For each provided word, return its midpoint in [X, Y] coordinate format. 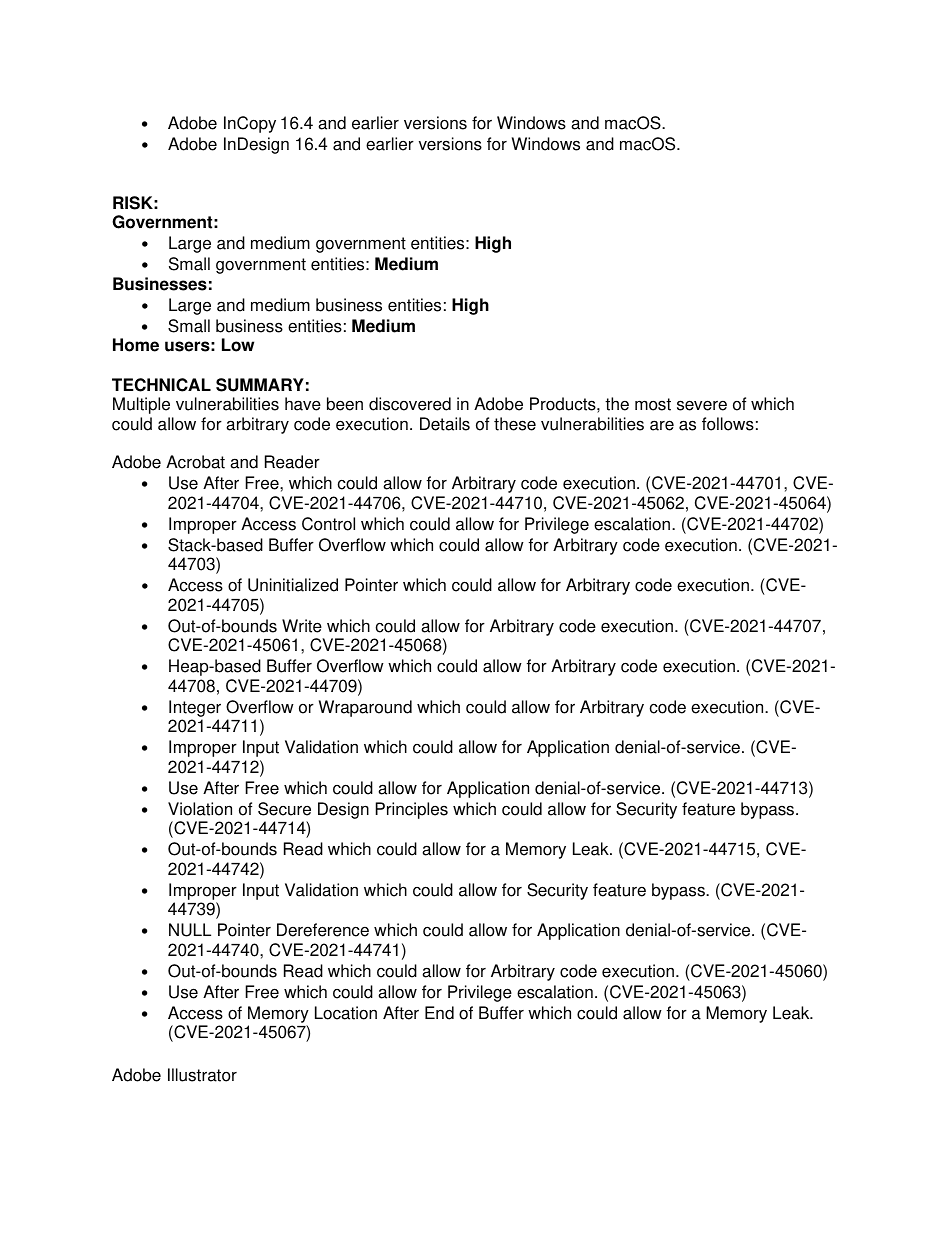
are [662, 425]
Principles [412, 810]
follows [728, 424]
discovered [410, 404]
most [653, 404]
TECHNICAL [161, 385]
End [439, 1013]
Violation [200, 809]
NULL [190, 930]
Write [302, 626]
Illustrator [202, 1075]
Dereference [323, 930]
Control [328, 524]
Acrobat [195, 462]
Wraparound [365, 708]
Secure [284, 809]
